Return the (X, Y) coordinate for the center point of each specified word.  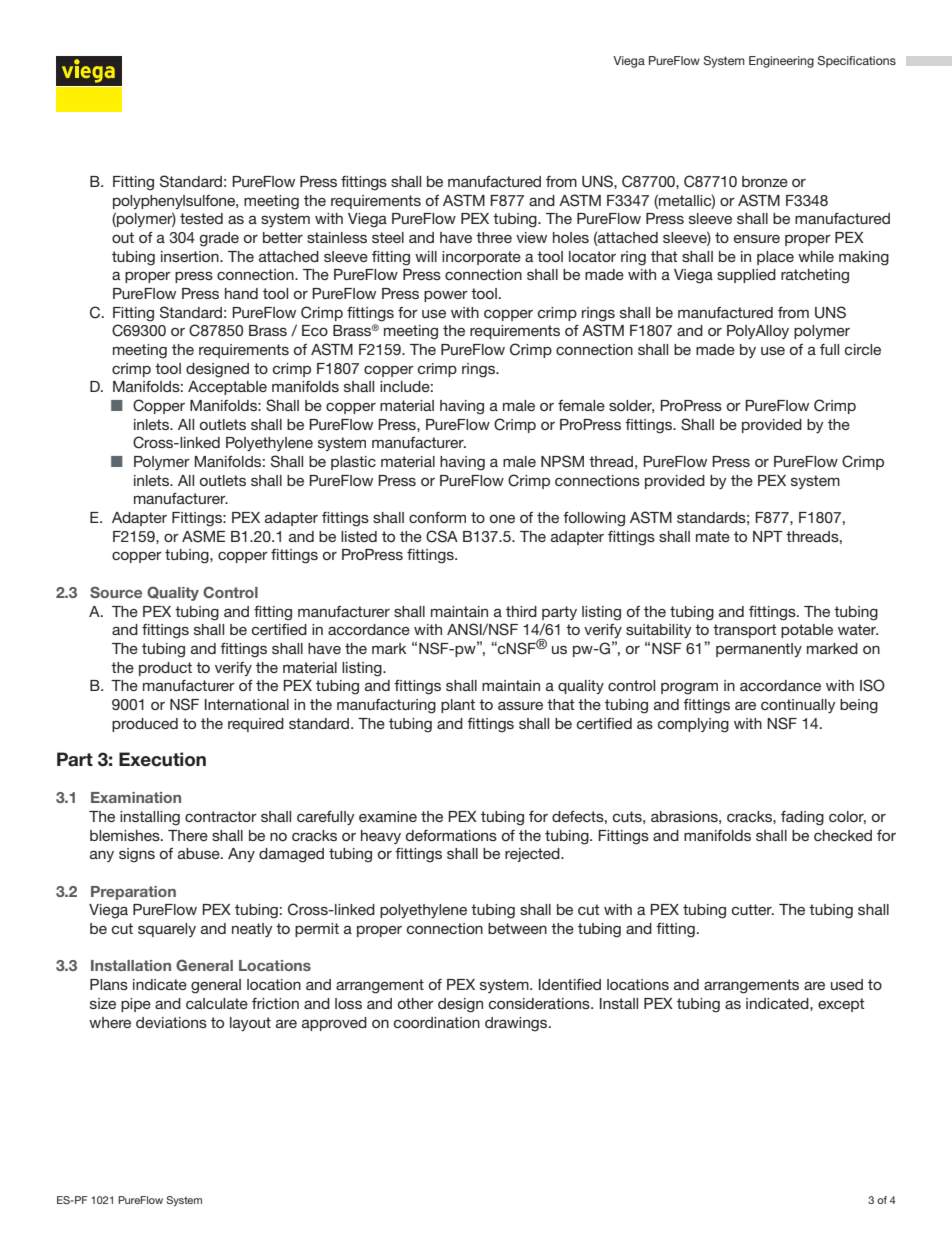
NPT (768, 536)
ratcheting (815, 276)
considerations (540, 1003)
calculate (217, 1003)
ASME (203, 536)
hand (241, 293)
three (494, 237)
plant (458, 706)
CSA (442, 536)
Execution (162, 759)
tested (201, 218)
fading (802, 818)
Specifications (856, 62)
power (446, 296)
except (841, 1005)
